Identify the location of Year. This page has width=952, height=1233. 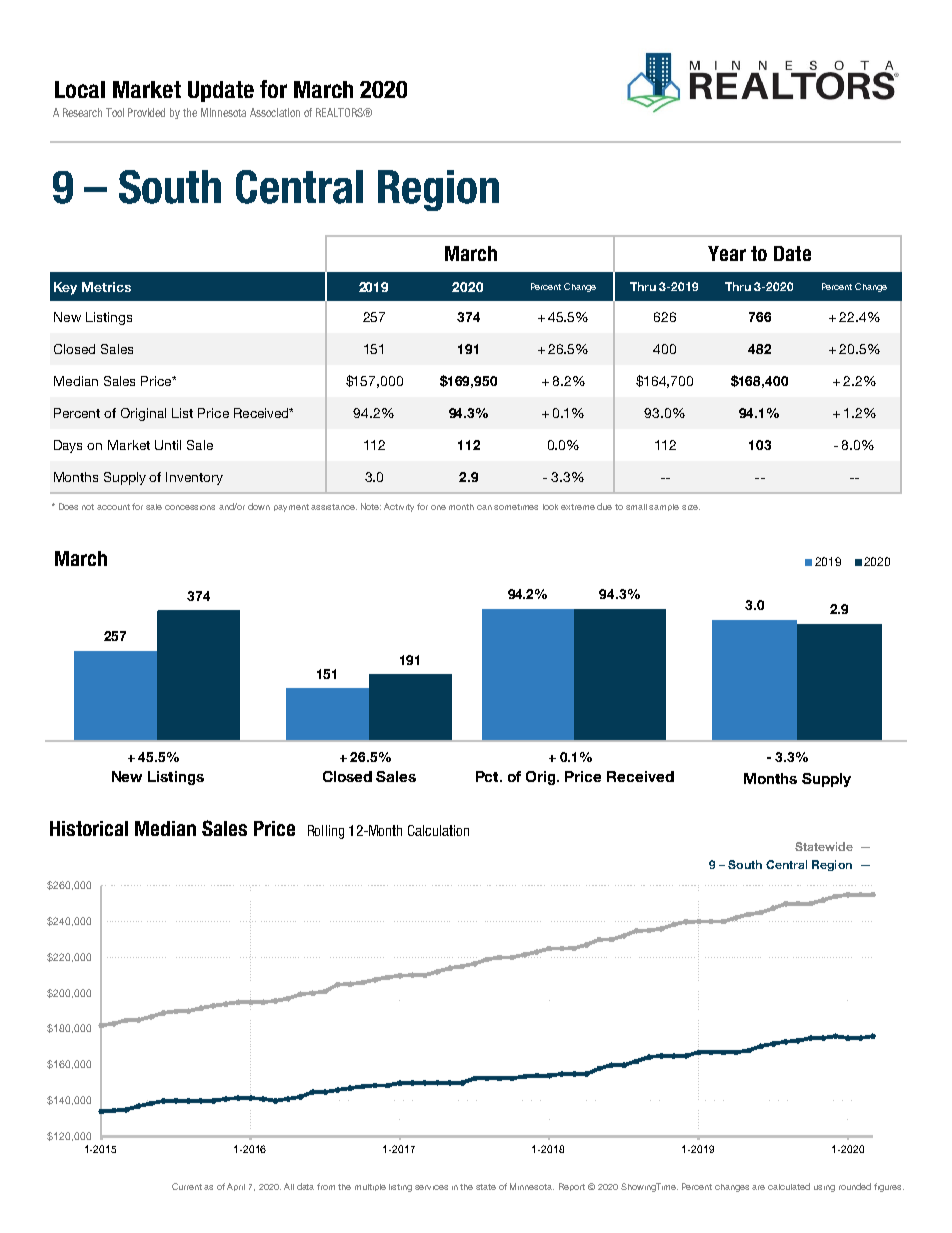
(727, 253).
